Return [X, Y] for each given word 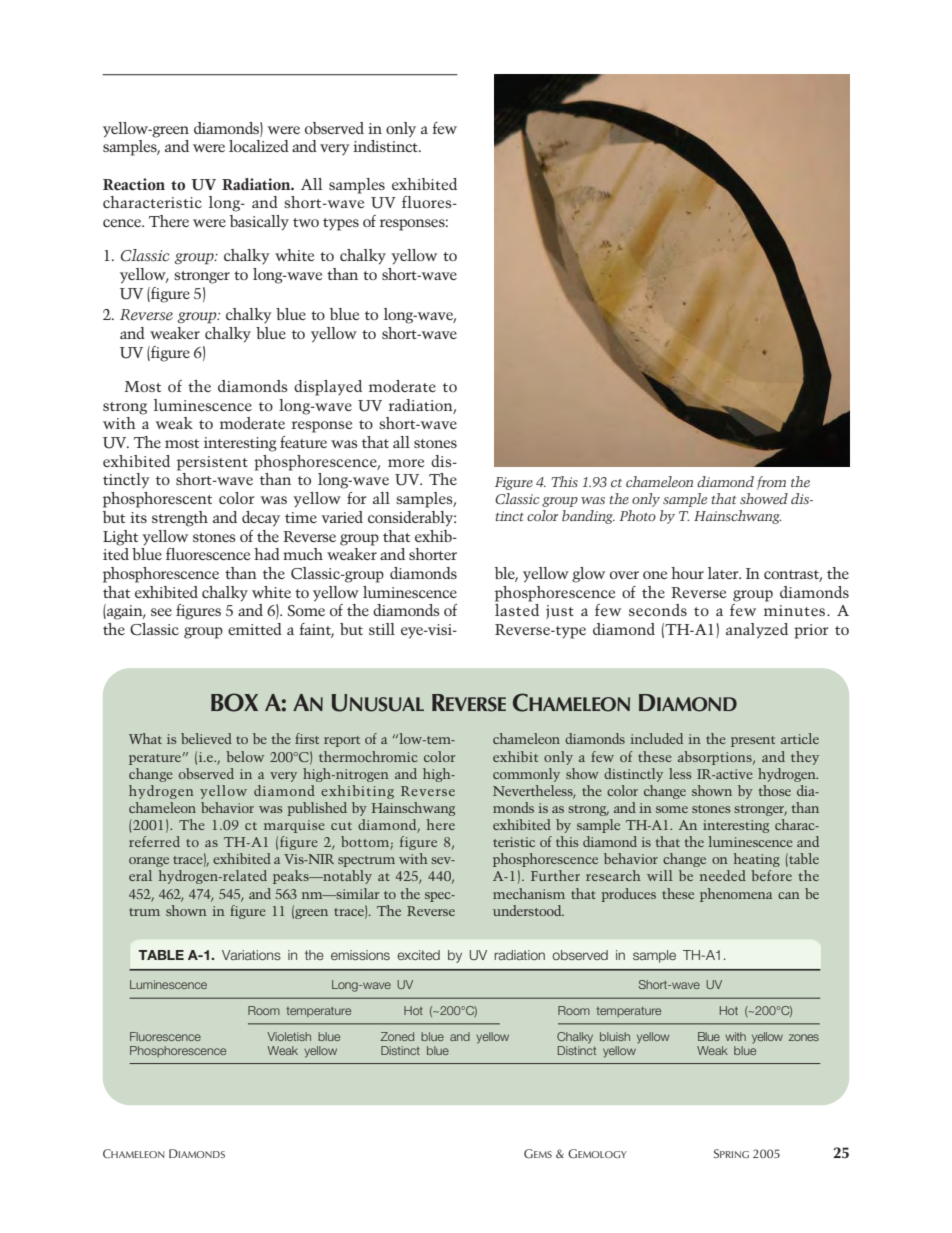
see [161, 612]
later [724, 573]
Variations [251, 955]
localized [259, 146]
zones [804, 1037]
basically [259, 223]
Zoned [397, 1036]
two [306, 222]
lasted [517, 610]
